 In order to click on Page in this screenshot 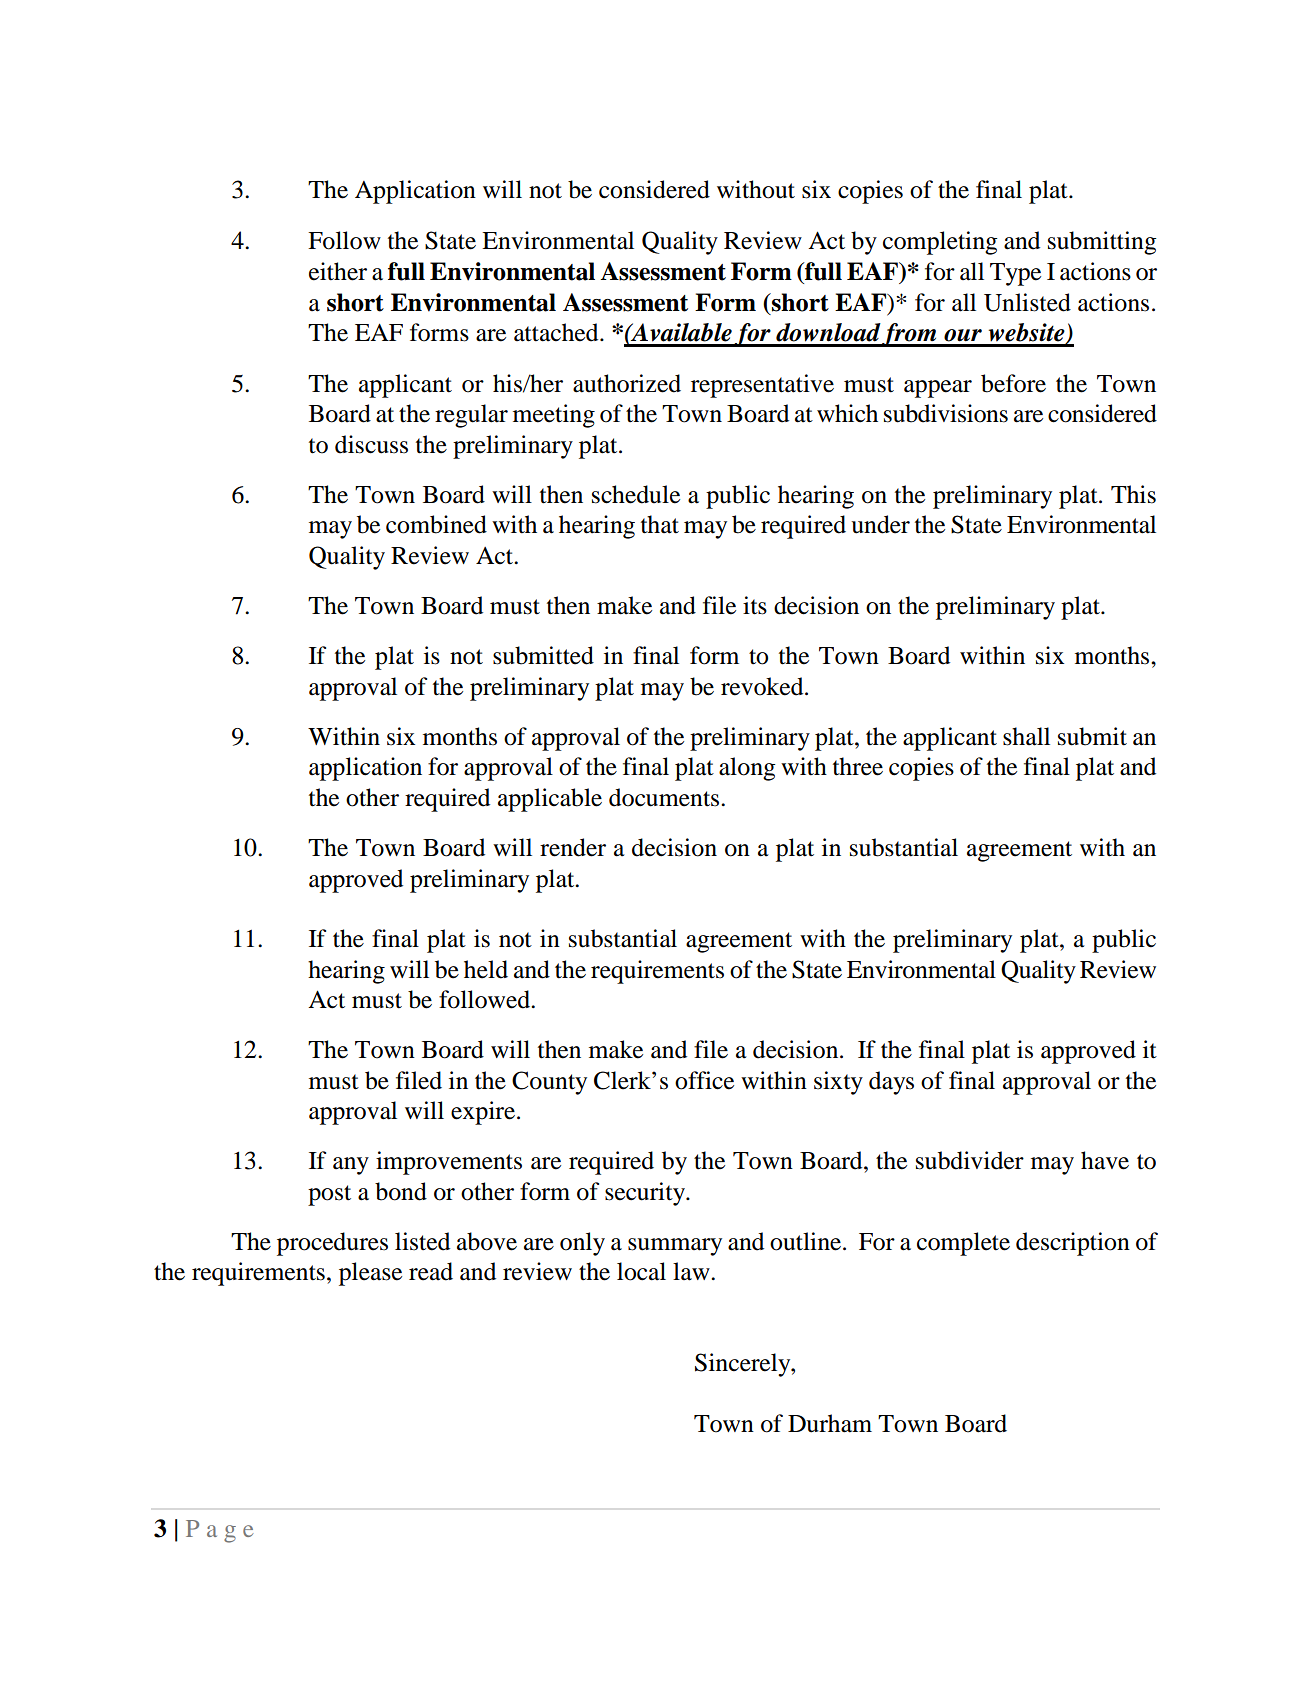, I will do `click(219, 1531)`.
